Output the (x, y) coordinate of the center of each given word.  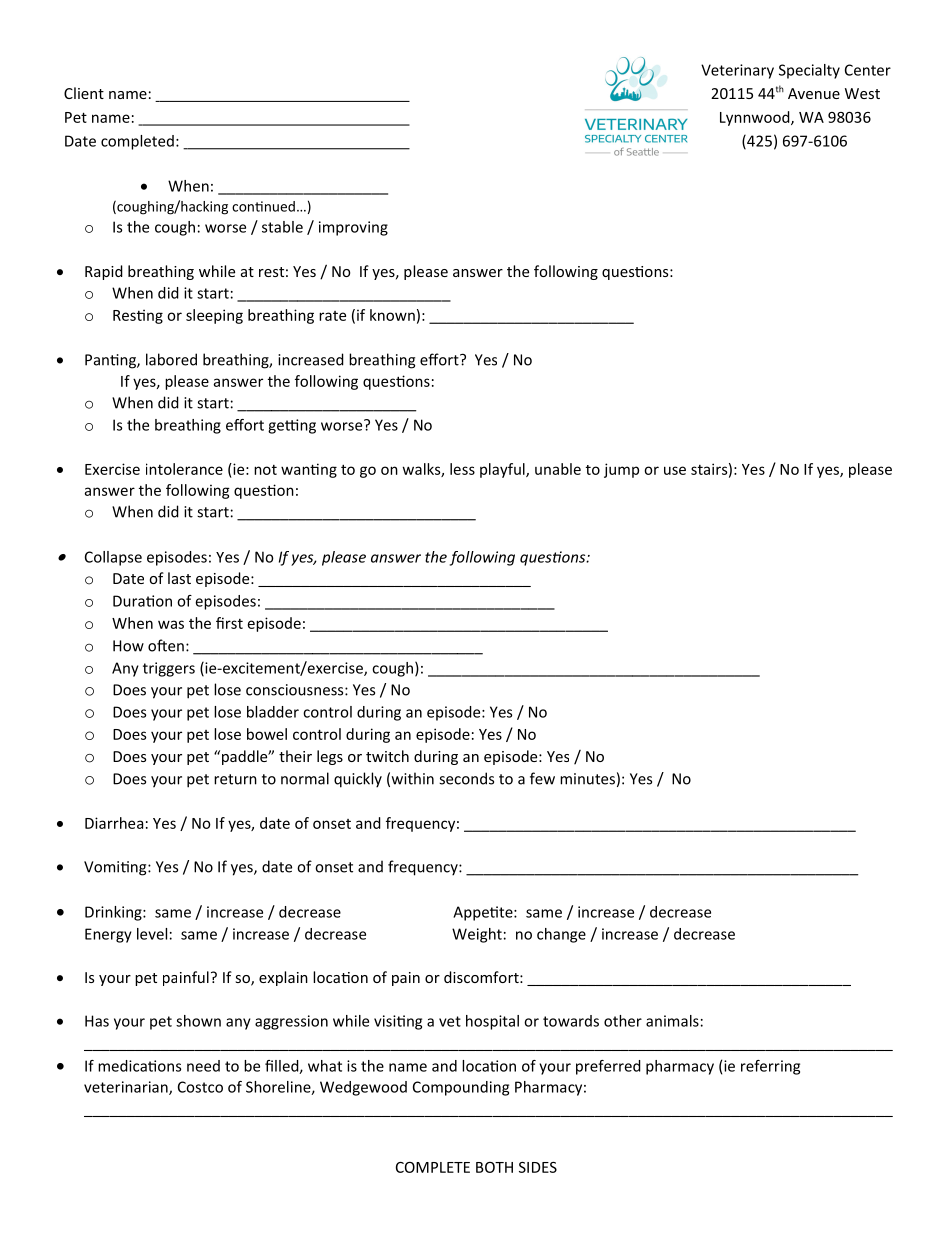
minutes (587, 779)
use (675, 470)
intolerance (184, 469)
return (235, 779)
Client (84, 93)
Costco (200, 1087)
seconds (466, 778)
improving (353, 228)
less (462, 469)
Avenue (814, 93)
